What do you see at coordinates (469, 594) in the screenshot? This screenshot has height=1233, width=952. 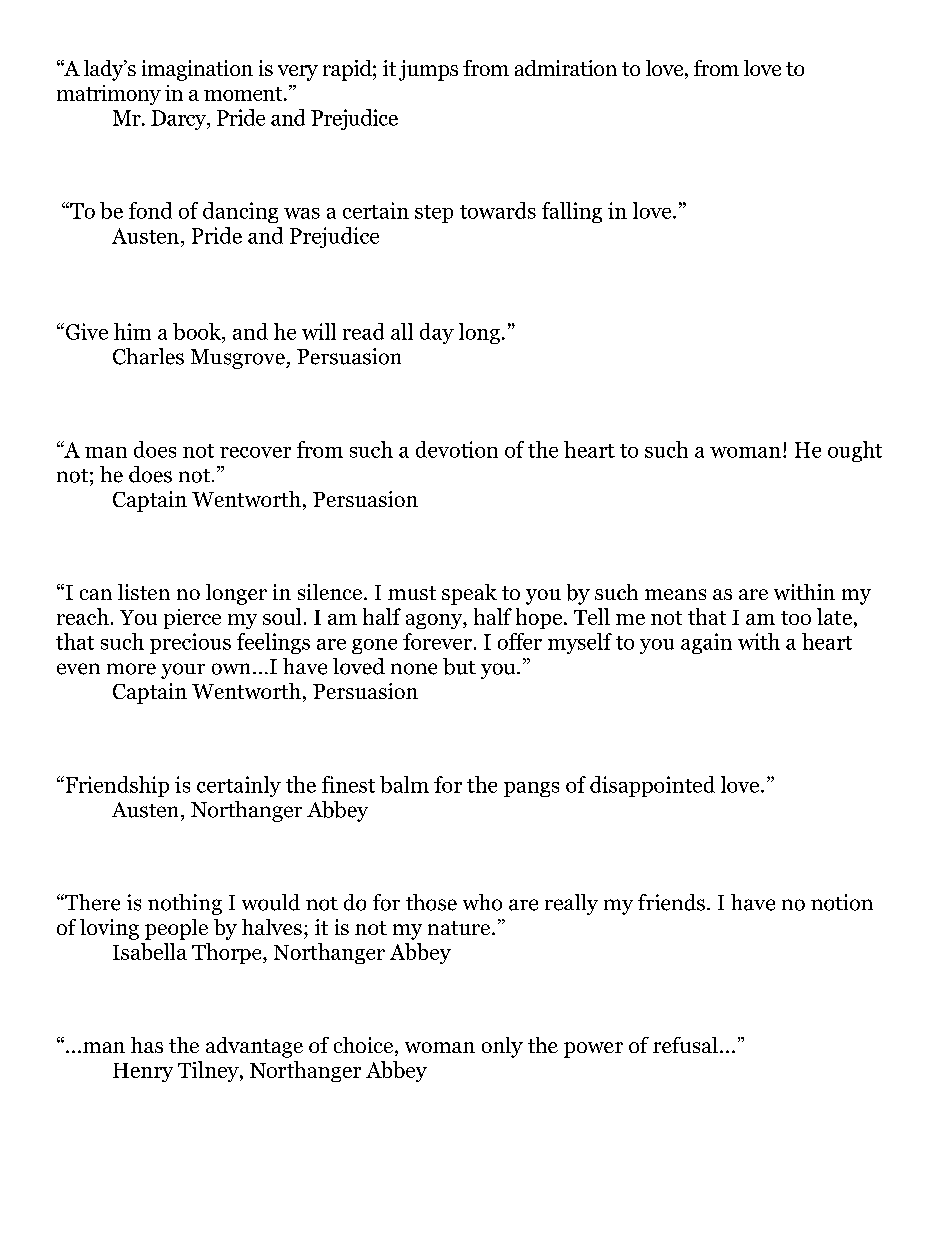 I see `speak` at bounding box center [469, 594].
